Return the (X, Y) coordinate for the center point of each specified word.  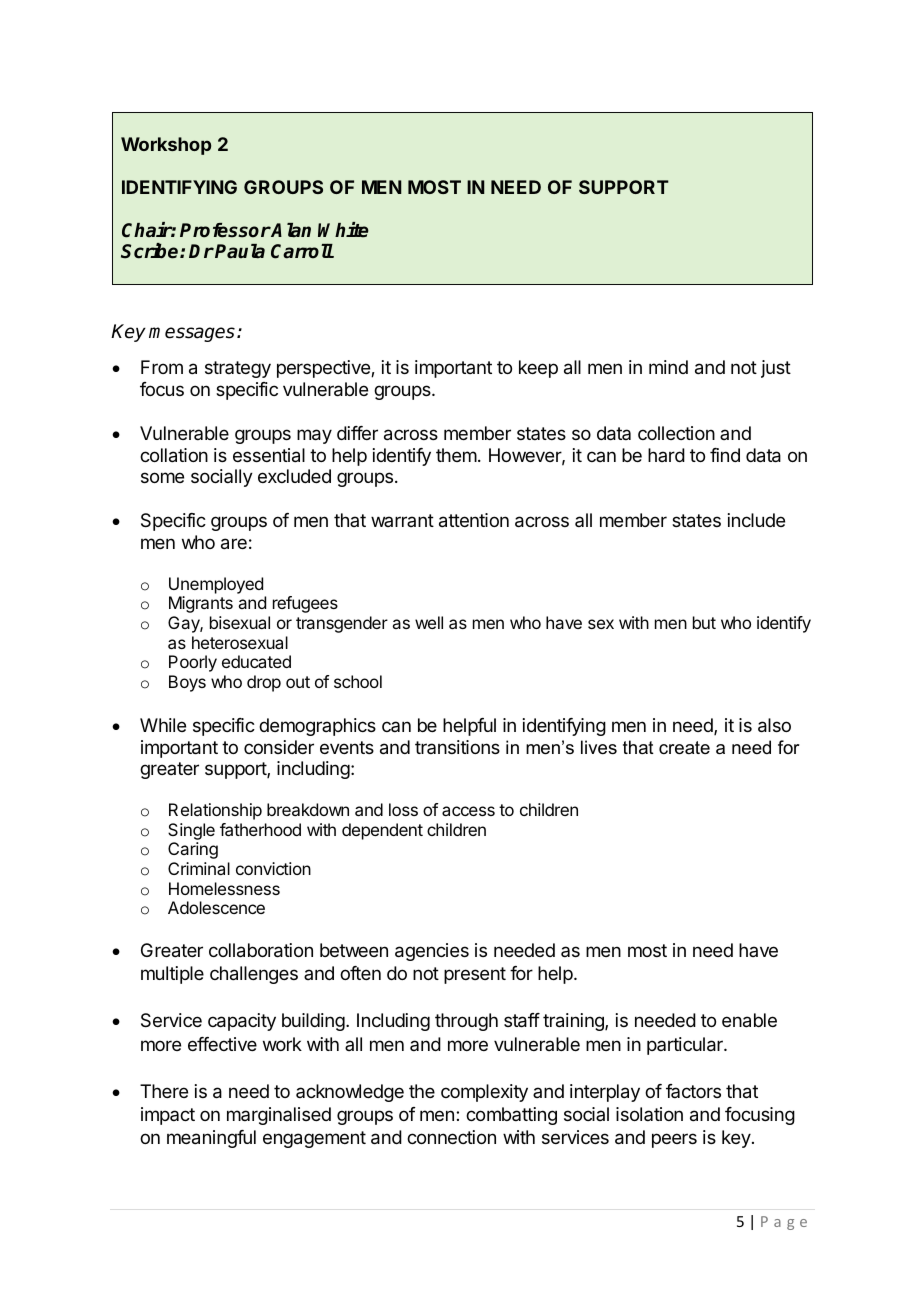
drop (264, 683)
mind (668, 367)
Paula (240, 251)
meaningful (211, 1139)
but (704, 622)
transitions (457, 747)
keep (538, 369)
